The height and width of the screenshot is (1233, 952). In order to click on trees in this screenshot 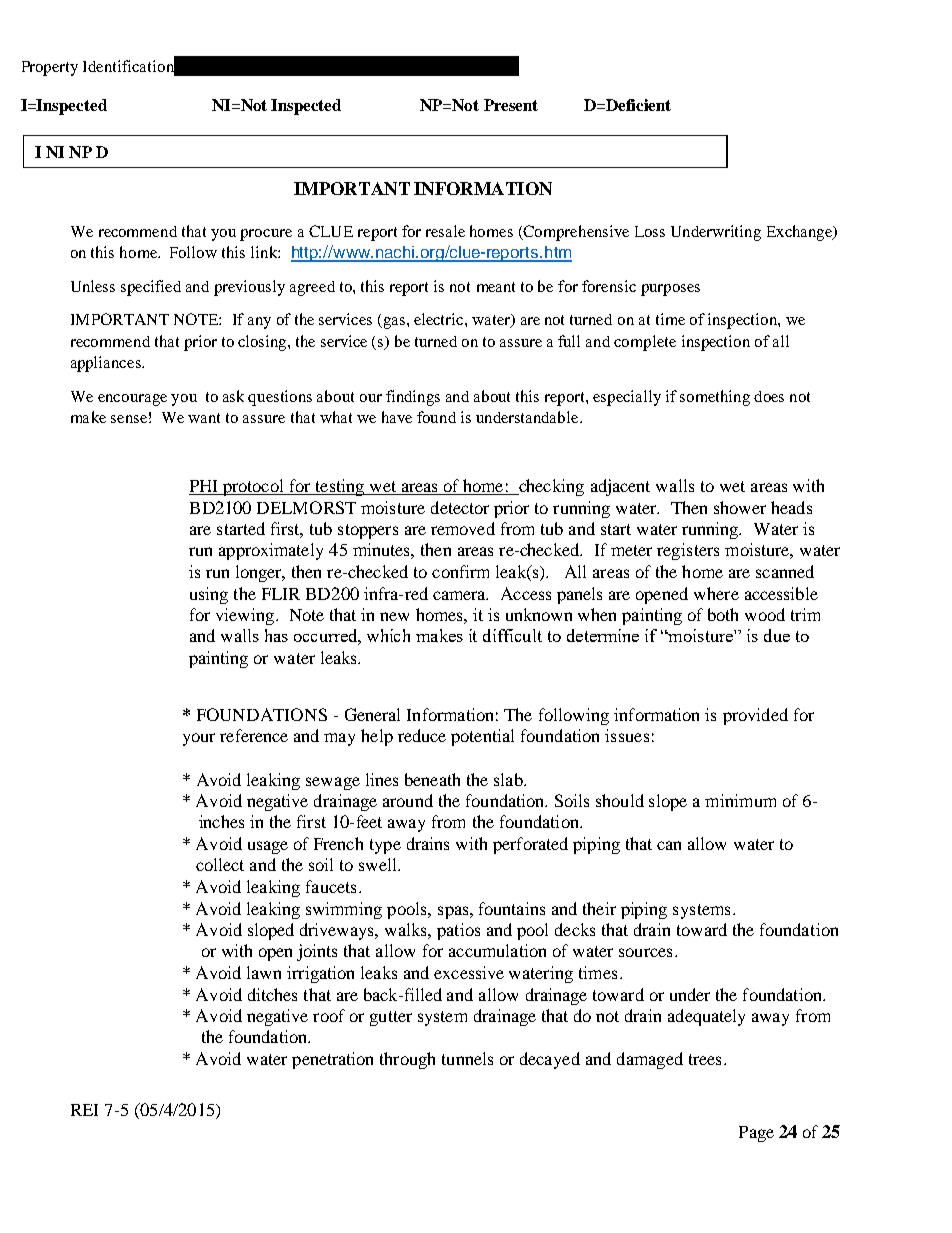, I will do `click(705, 1059)`.
